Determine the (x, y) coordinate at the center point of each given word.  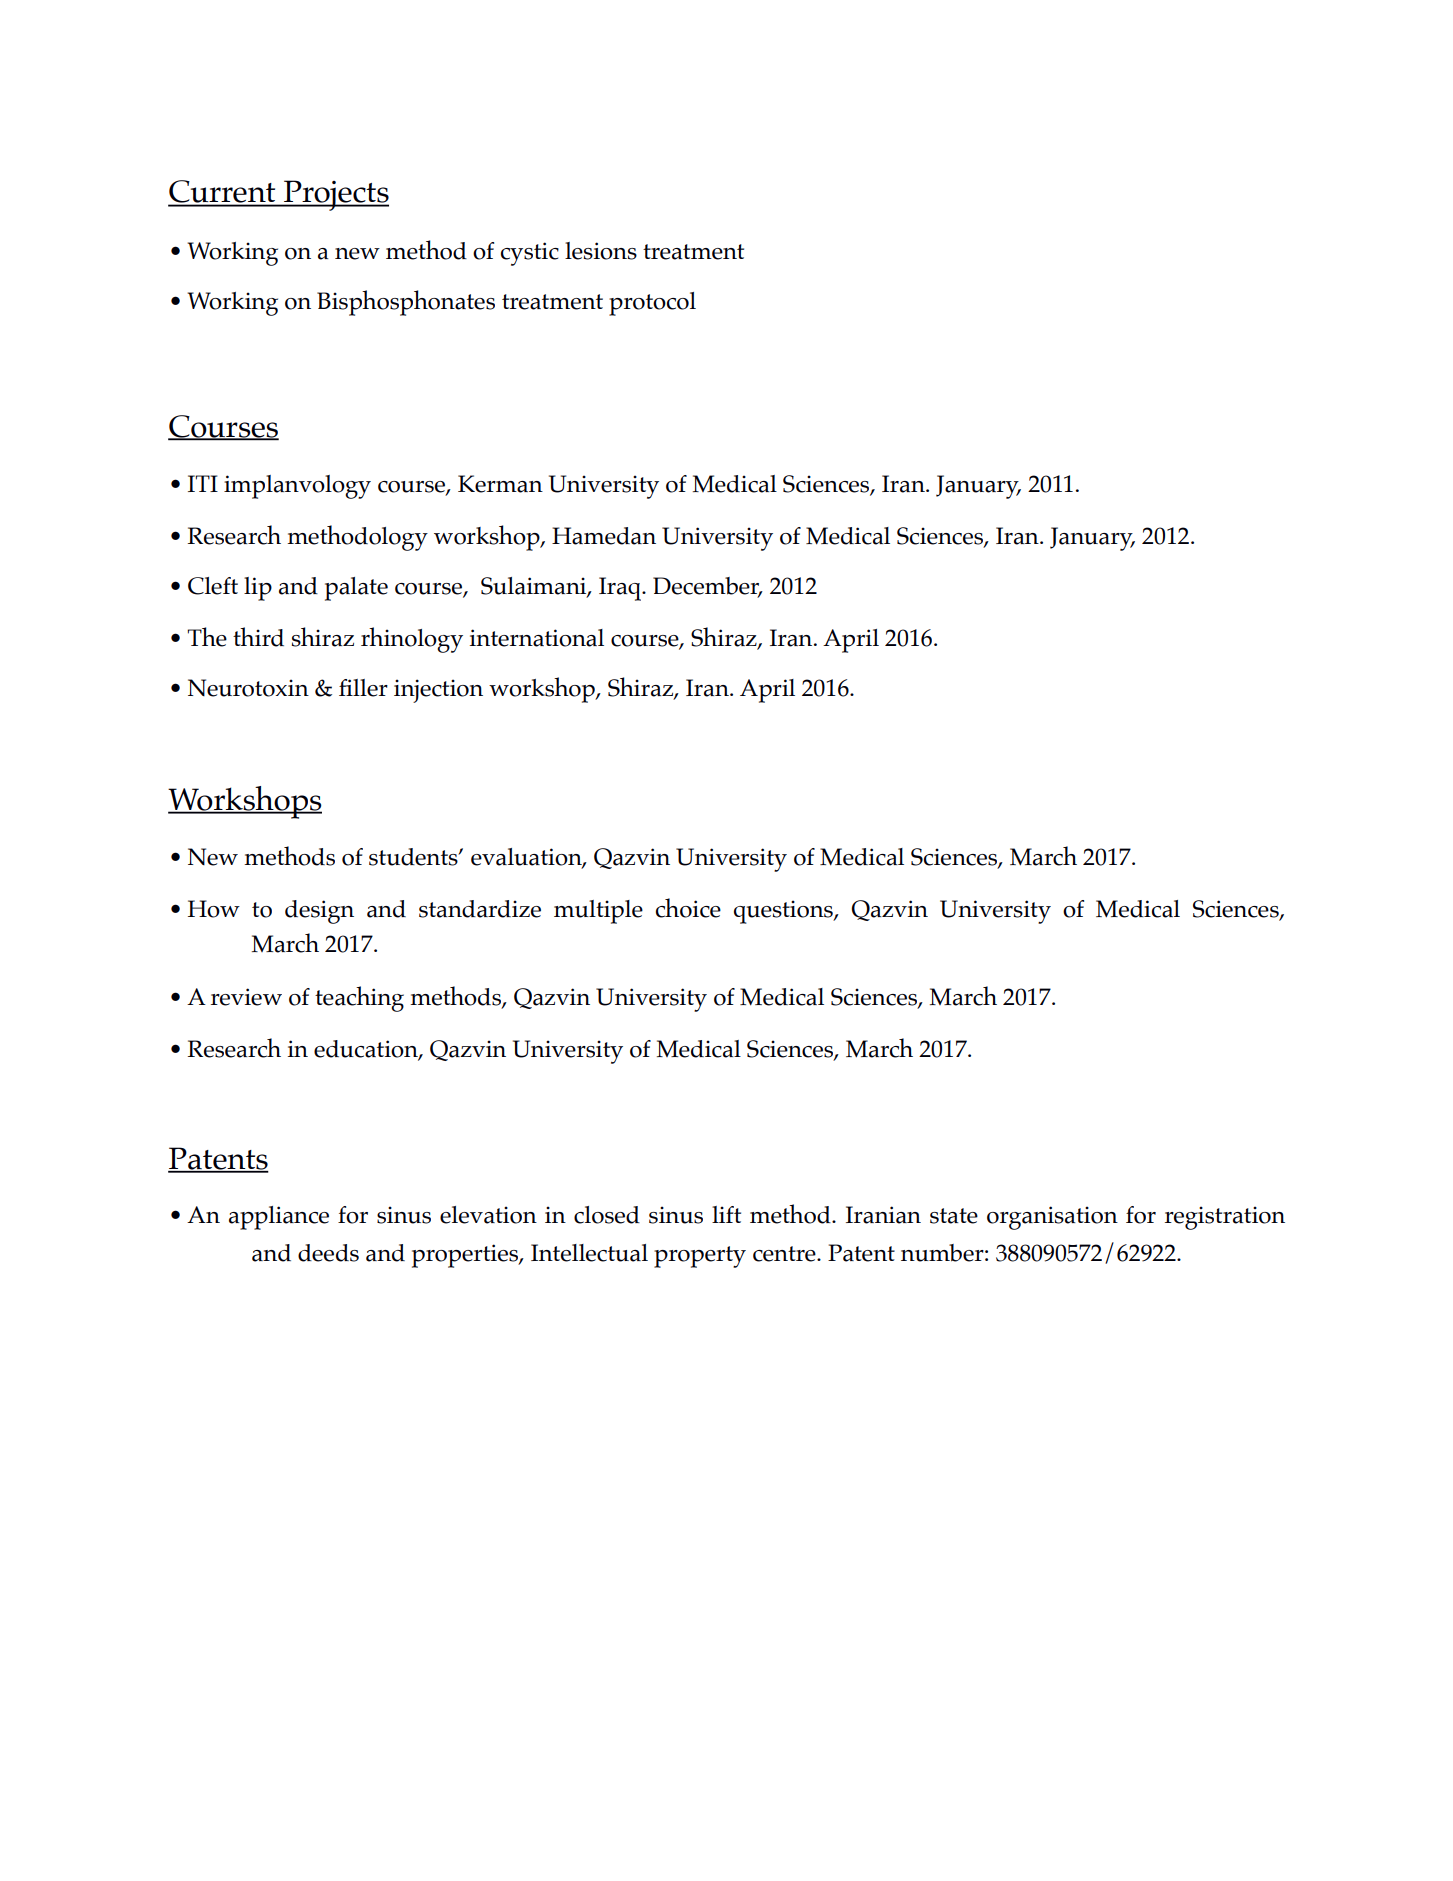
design (319, 912)
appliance (279, 1218)
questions (784, 912)
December (707, 586)
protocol (652, 304)
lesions (601, 251)
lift (726, 1214)
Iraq (621, 589)
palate (356, 589)
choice (688, 908)
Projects (335, 195)
